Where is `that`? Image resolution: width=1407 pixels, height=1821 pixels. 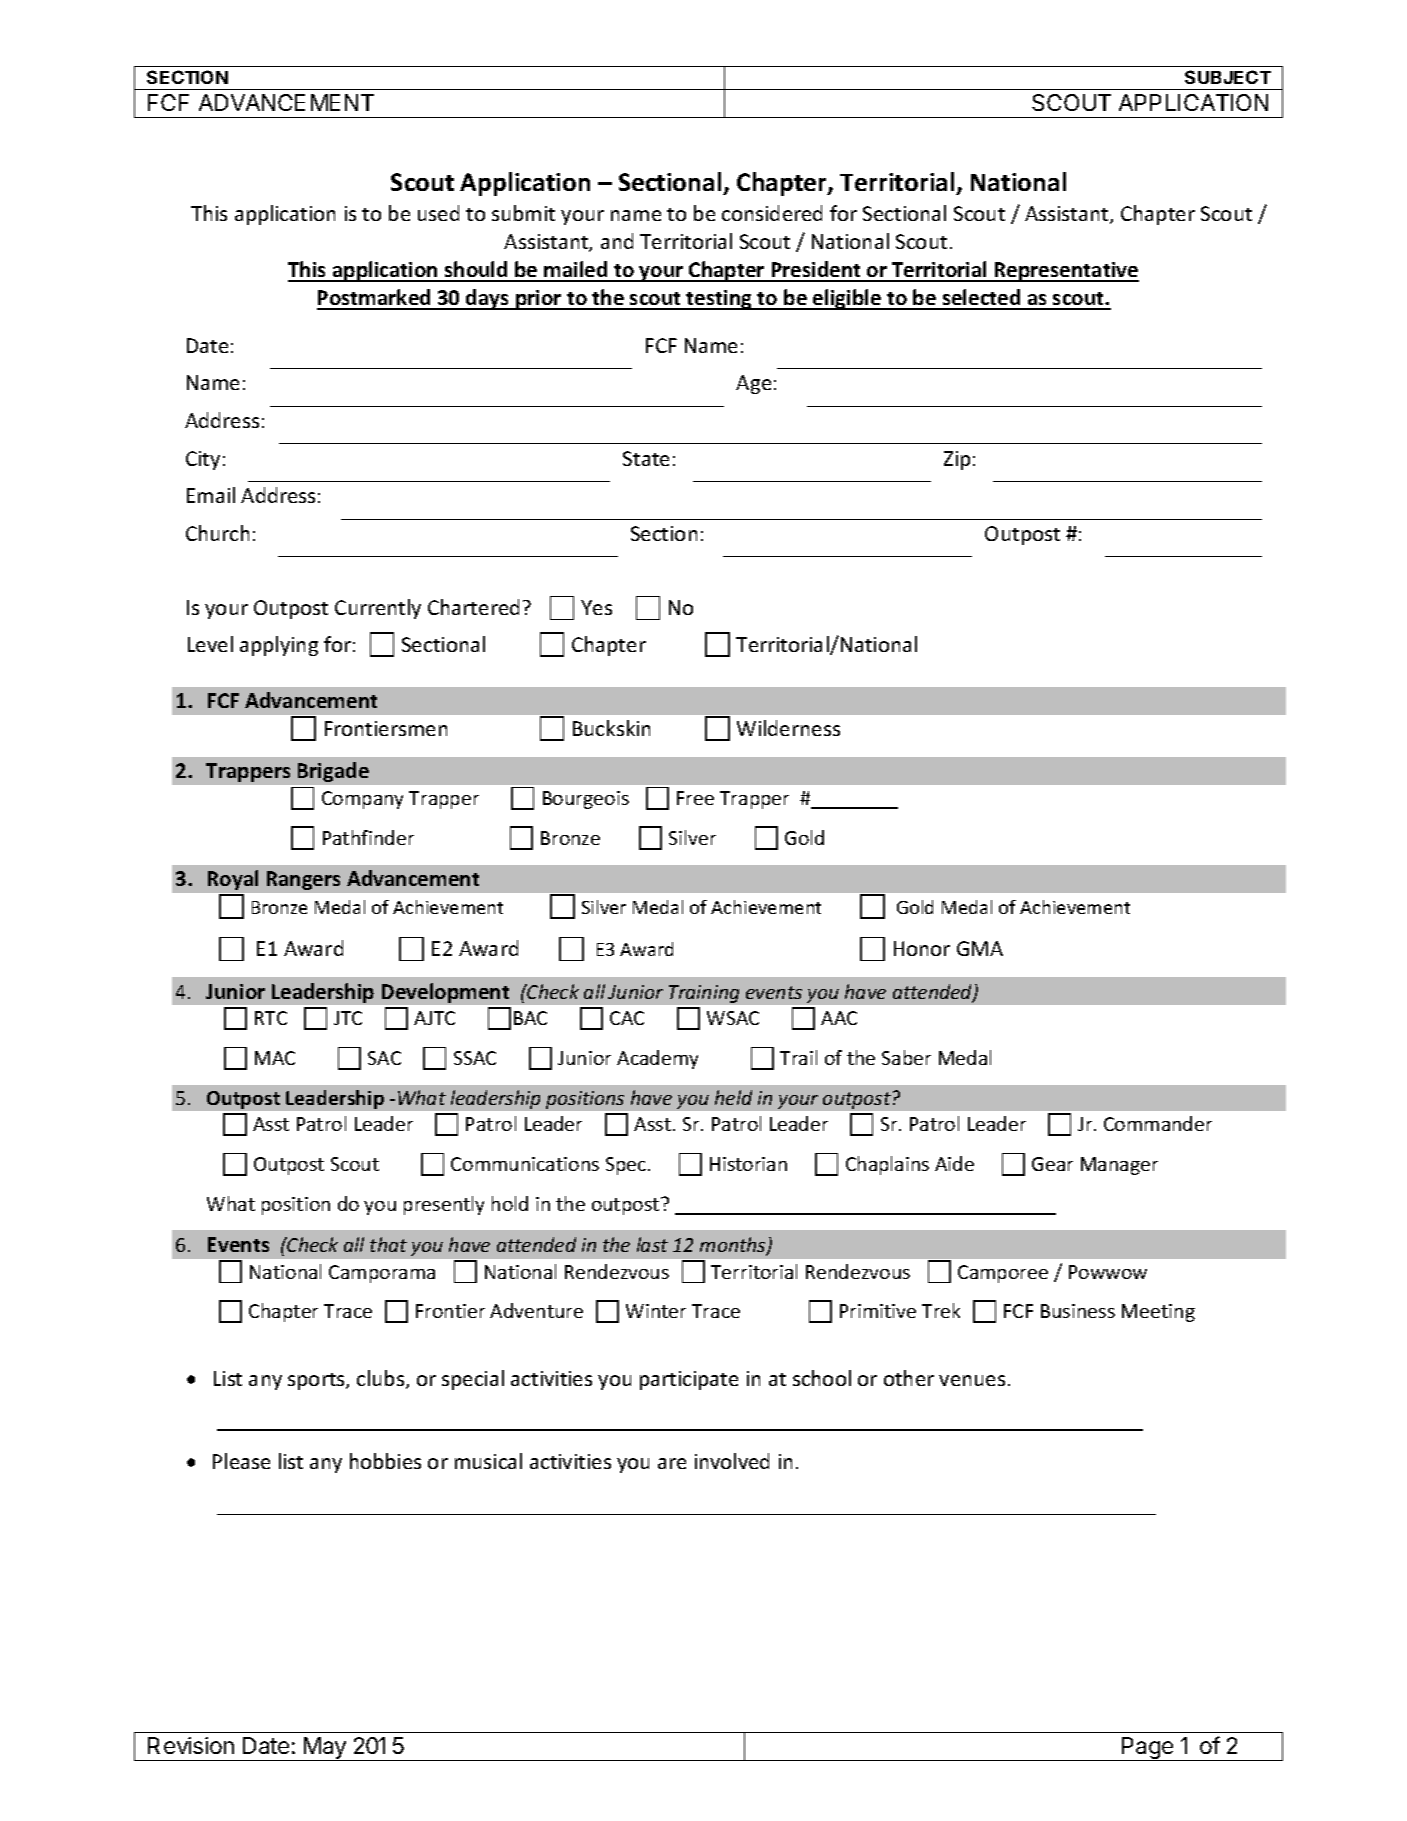
that is located at coordinates (388, 1244).
